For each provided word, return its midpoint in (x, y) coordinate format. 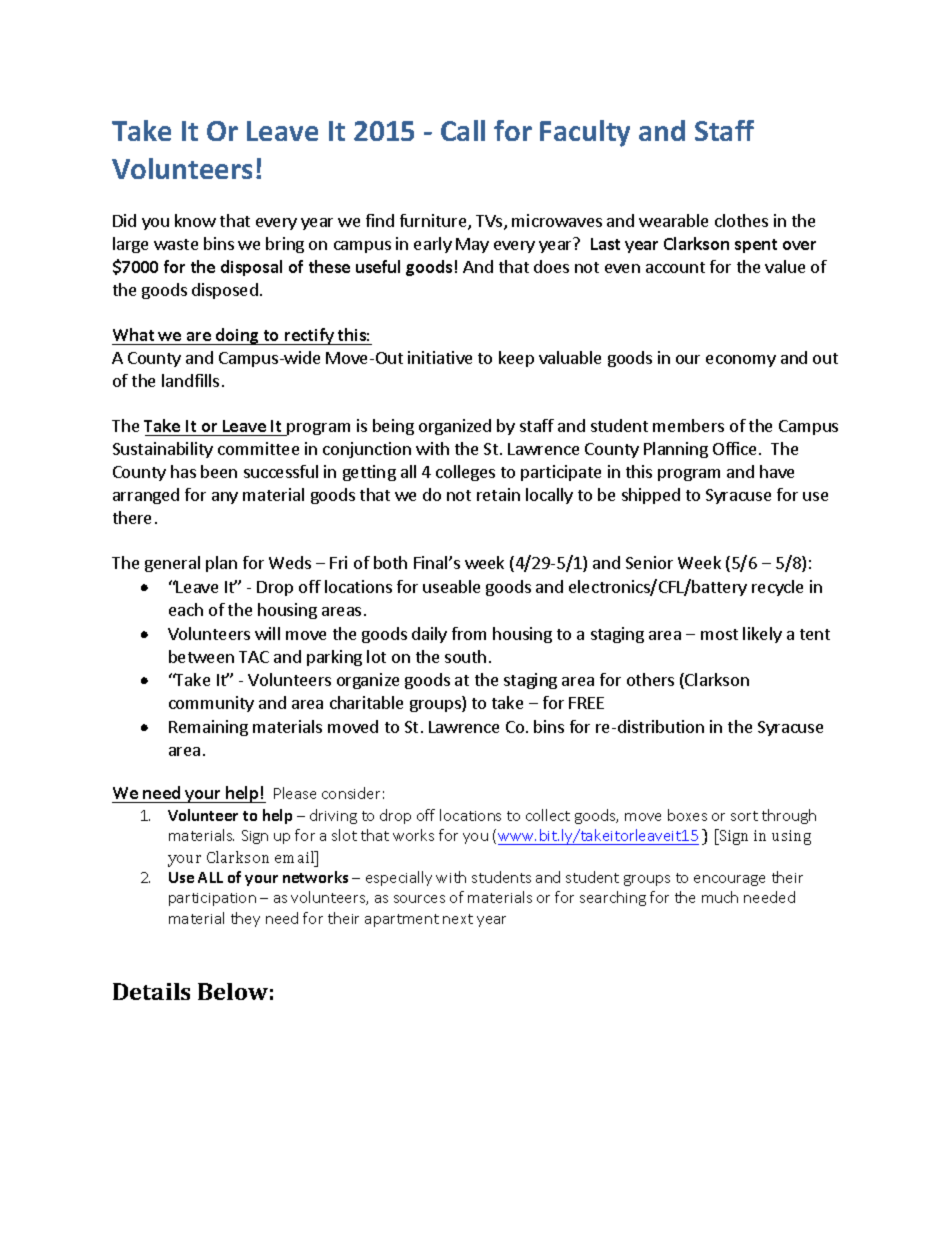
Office (734, 448)
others (650, 679)
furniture (434, 222)
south (465, 656)
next (458, 919)
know (195, 220)
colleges (465, 473)
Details (151, 991)
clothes (741, 220)
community (211, 704)
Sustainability (163, 450)
